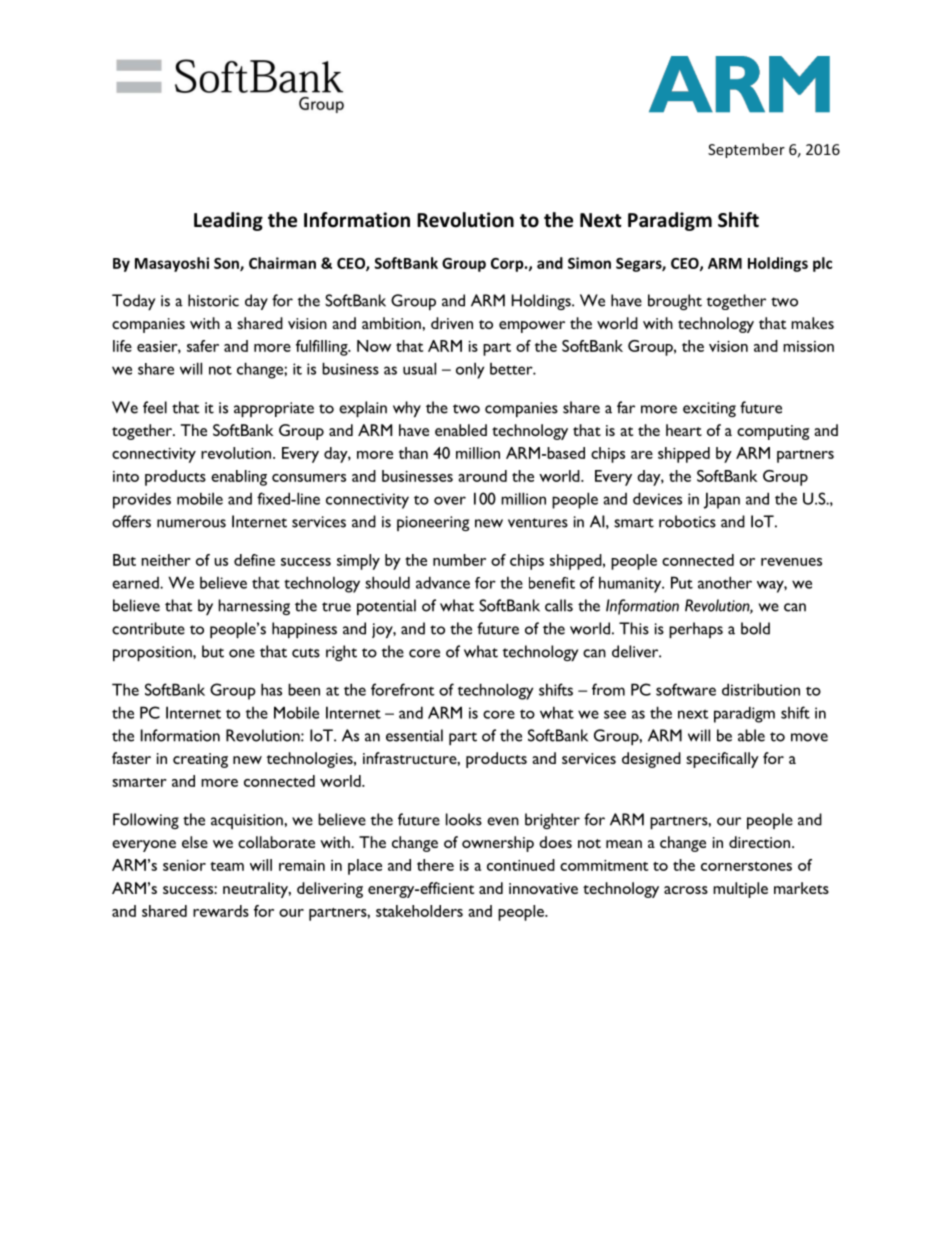  I want to click on pioneering, so click(433, 523).
